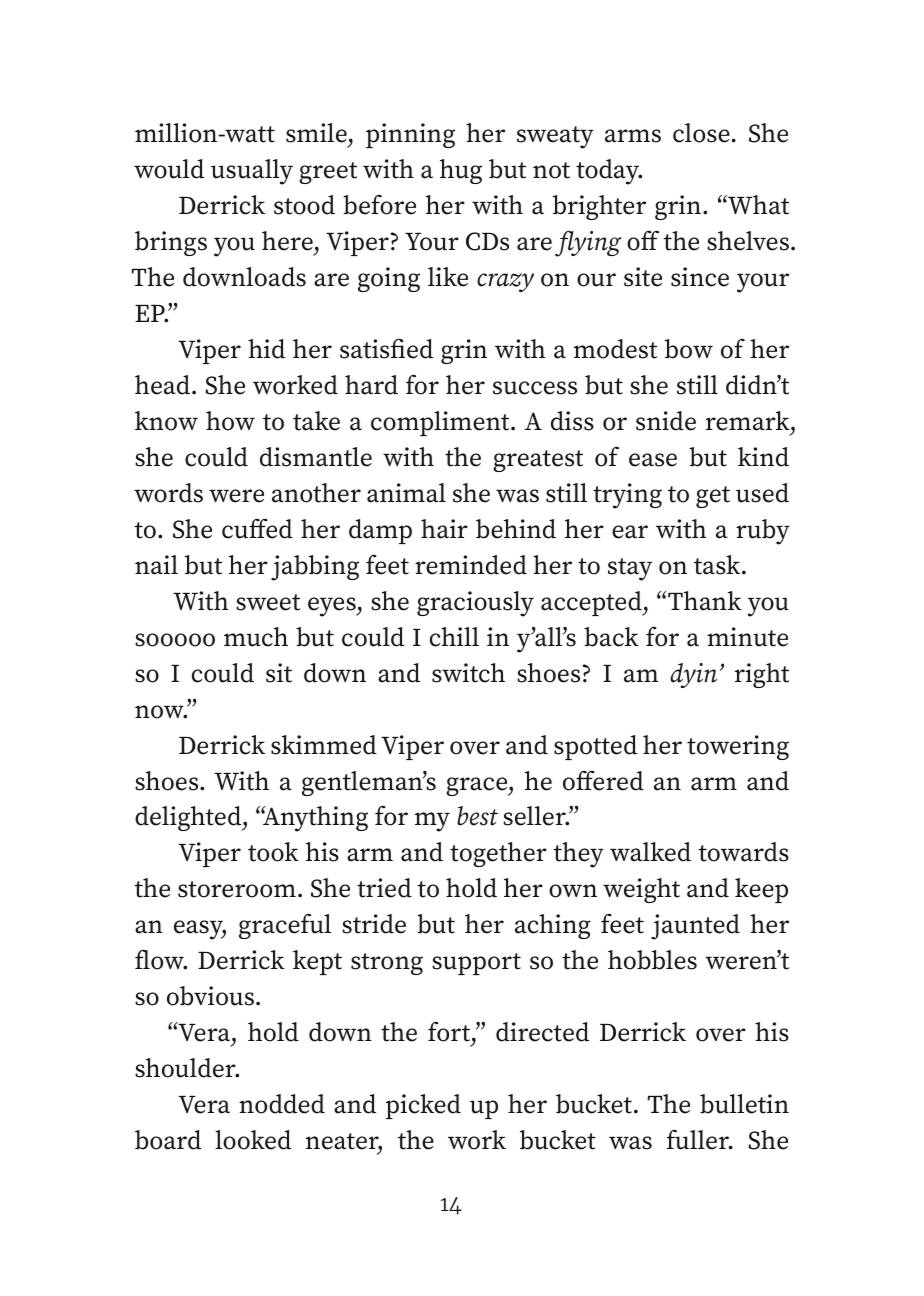 This page has width=924, height=1296. I want to click on chill, so click(454, 637).
